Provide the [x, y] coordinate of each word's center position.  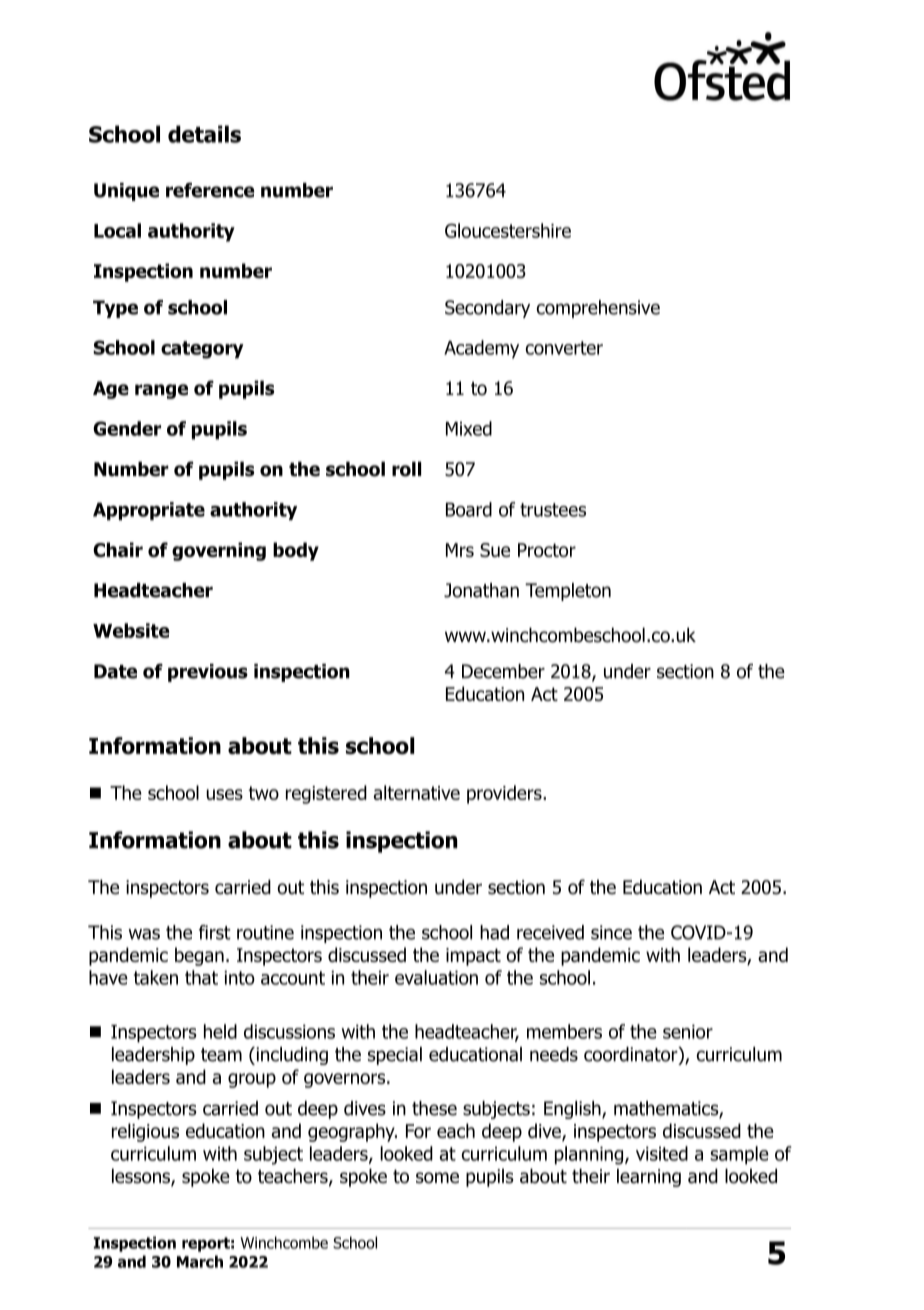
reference [210, 190]
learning [649, 1177]
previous [208, 673]
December [503, 671]
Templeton [568, 592]
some [437, 1178]
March [200, 1261]
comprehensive [598, 309]
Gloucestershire [508, 230]
